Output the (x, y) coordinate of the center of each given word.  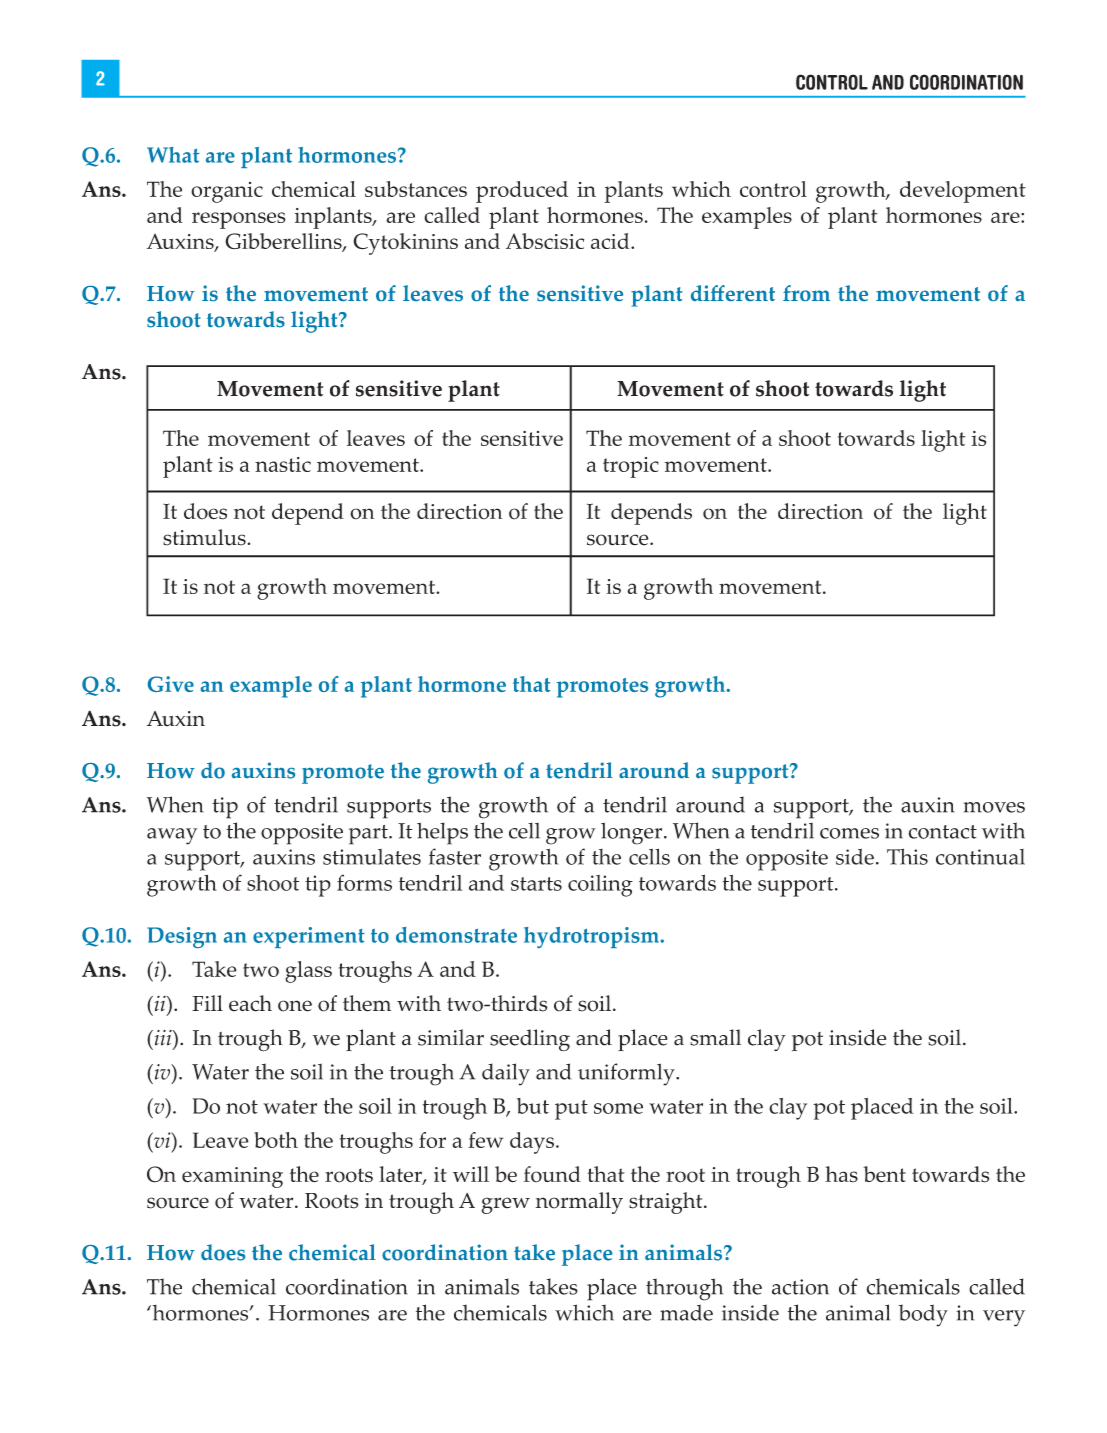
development (963, 192)
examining (232, 1177)
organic (227, 192)
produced (522, 192)
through (684, 1289)
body (923, 1315)
